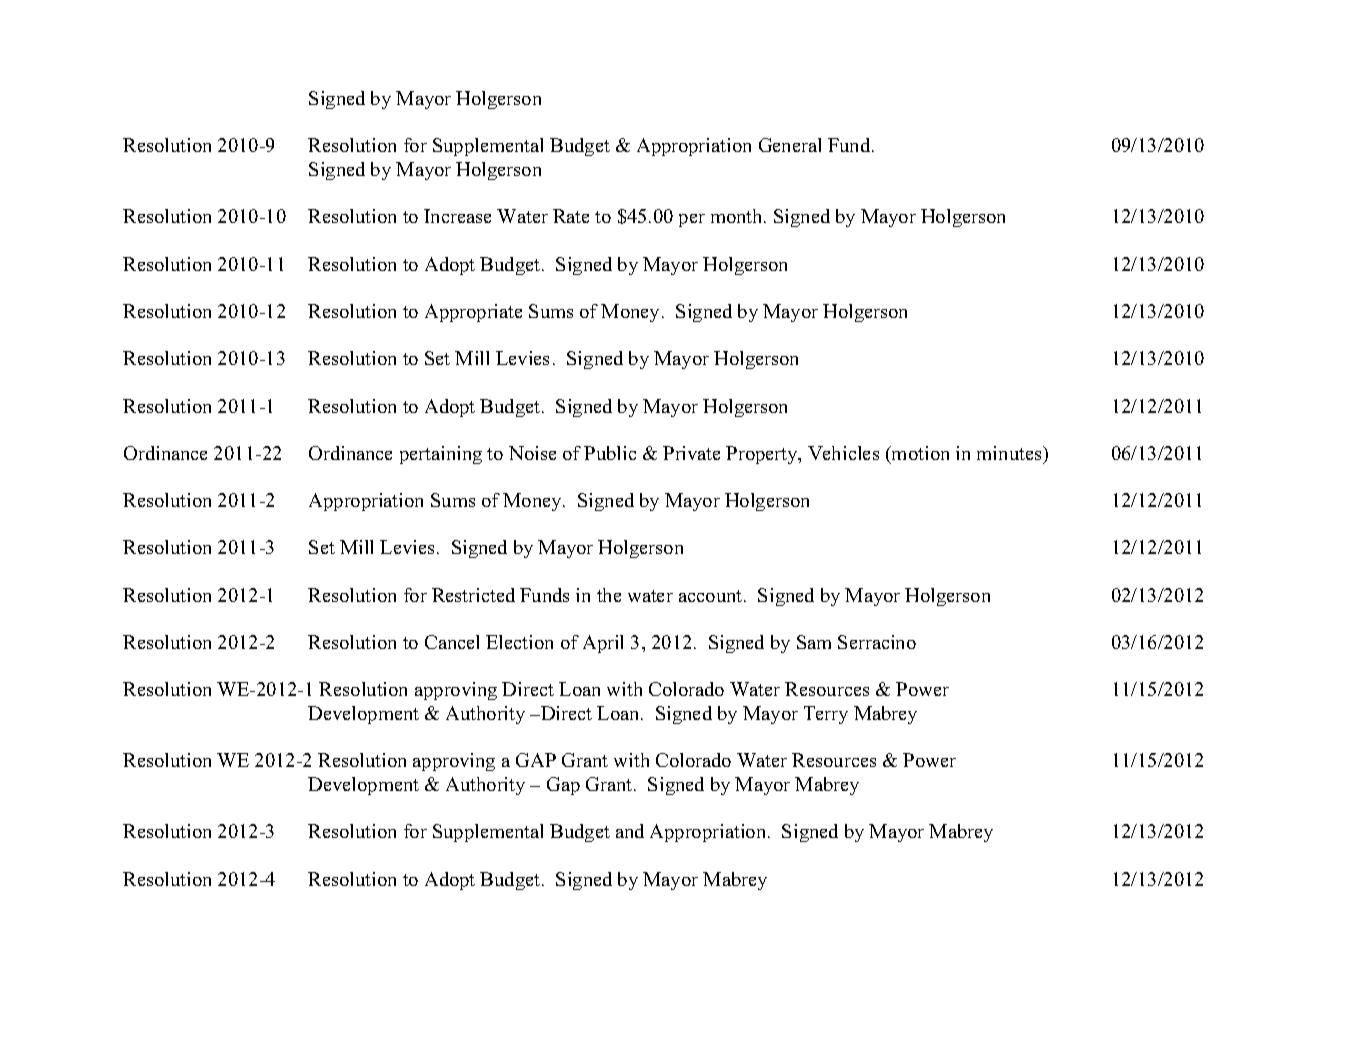 This image has height=1049, width=1358. Describe the element at coordinates (519, 642) in the image. I see `Election` at that location.
